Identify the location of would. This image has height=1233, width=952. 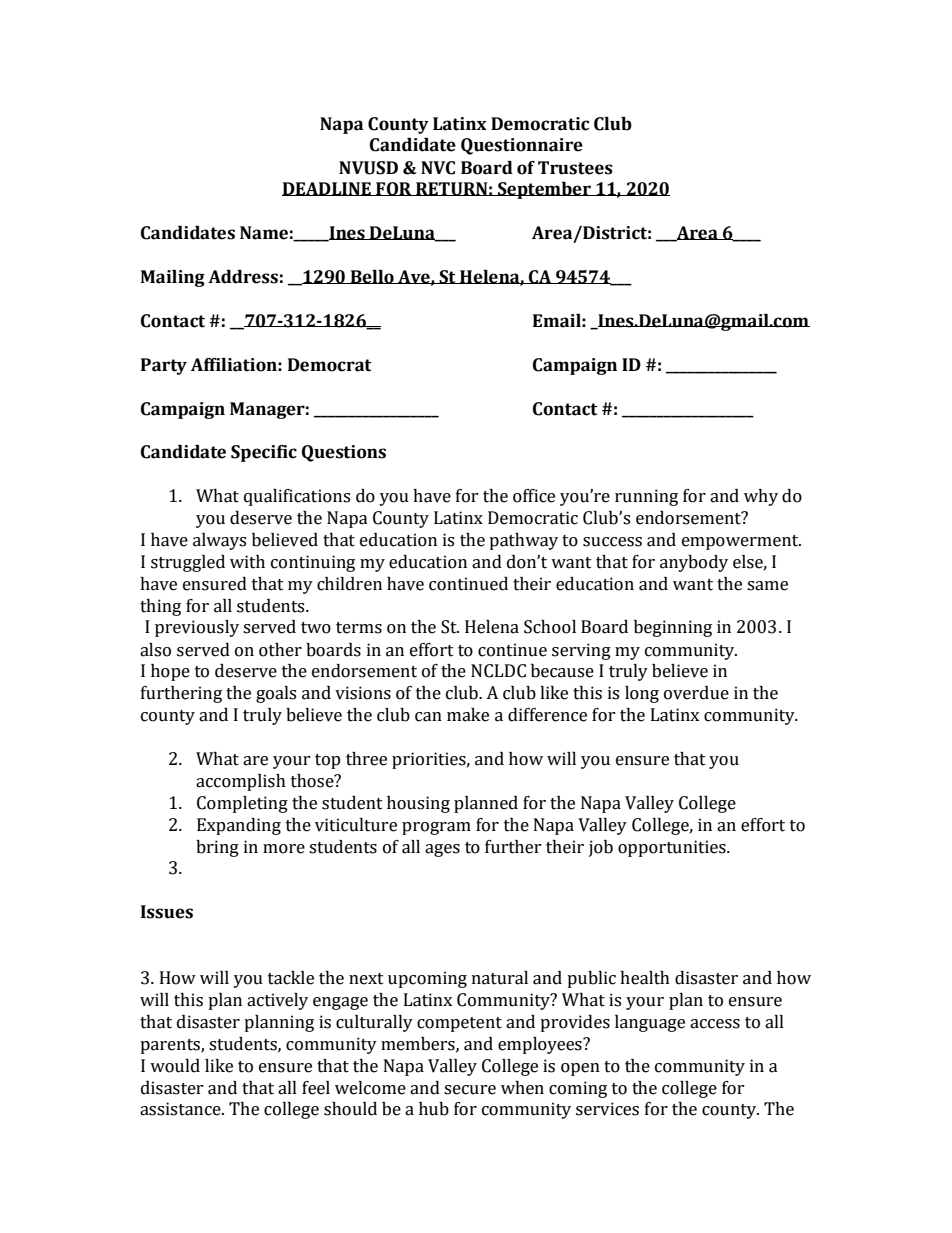
(175, 1066).
